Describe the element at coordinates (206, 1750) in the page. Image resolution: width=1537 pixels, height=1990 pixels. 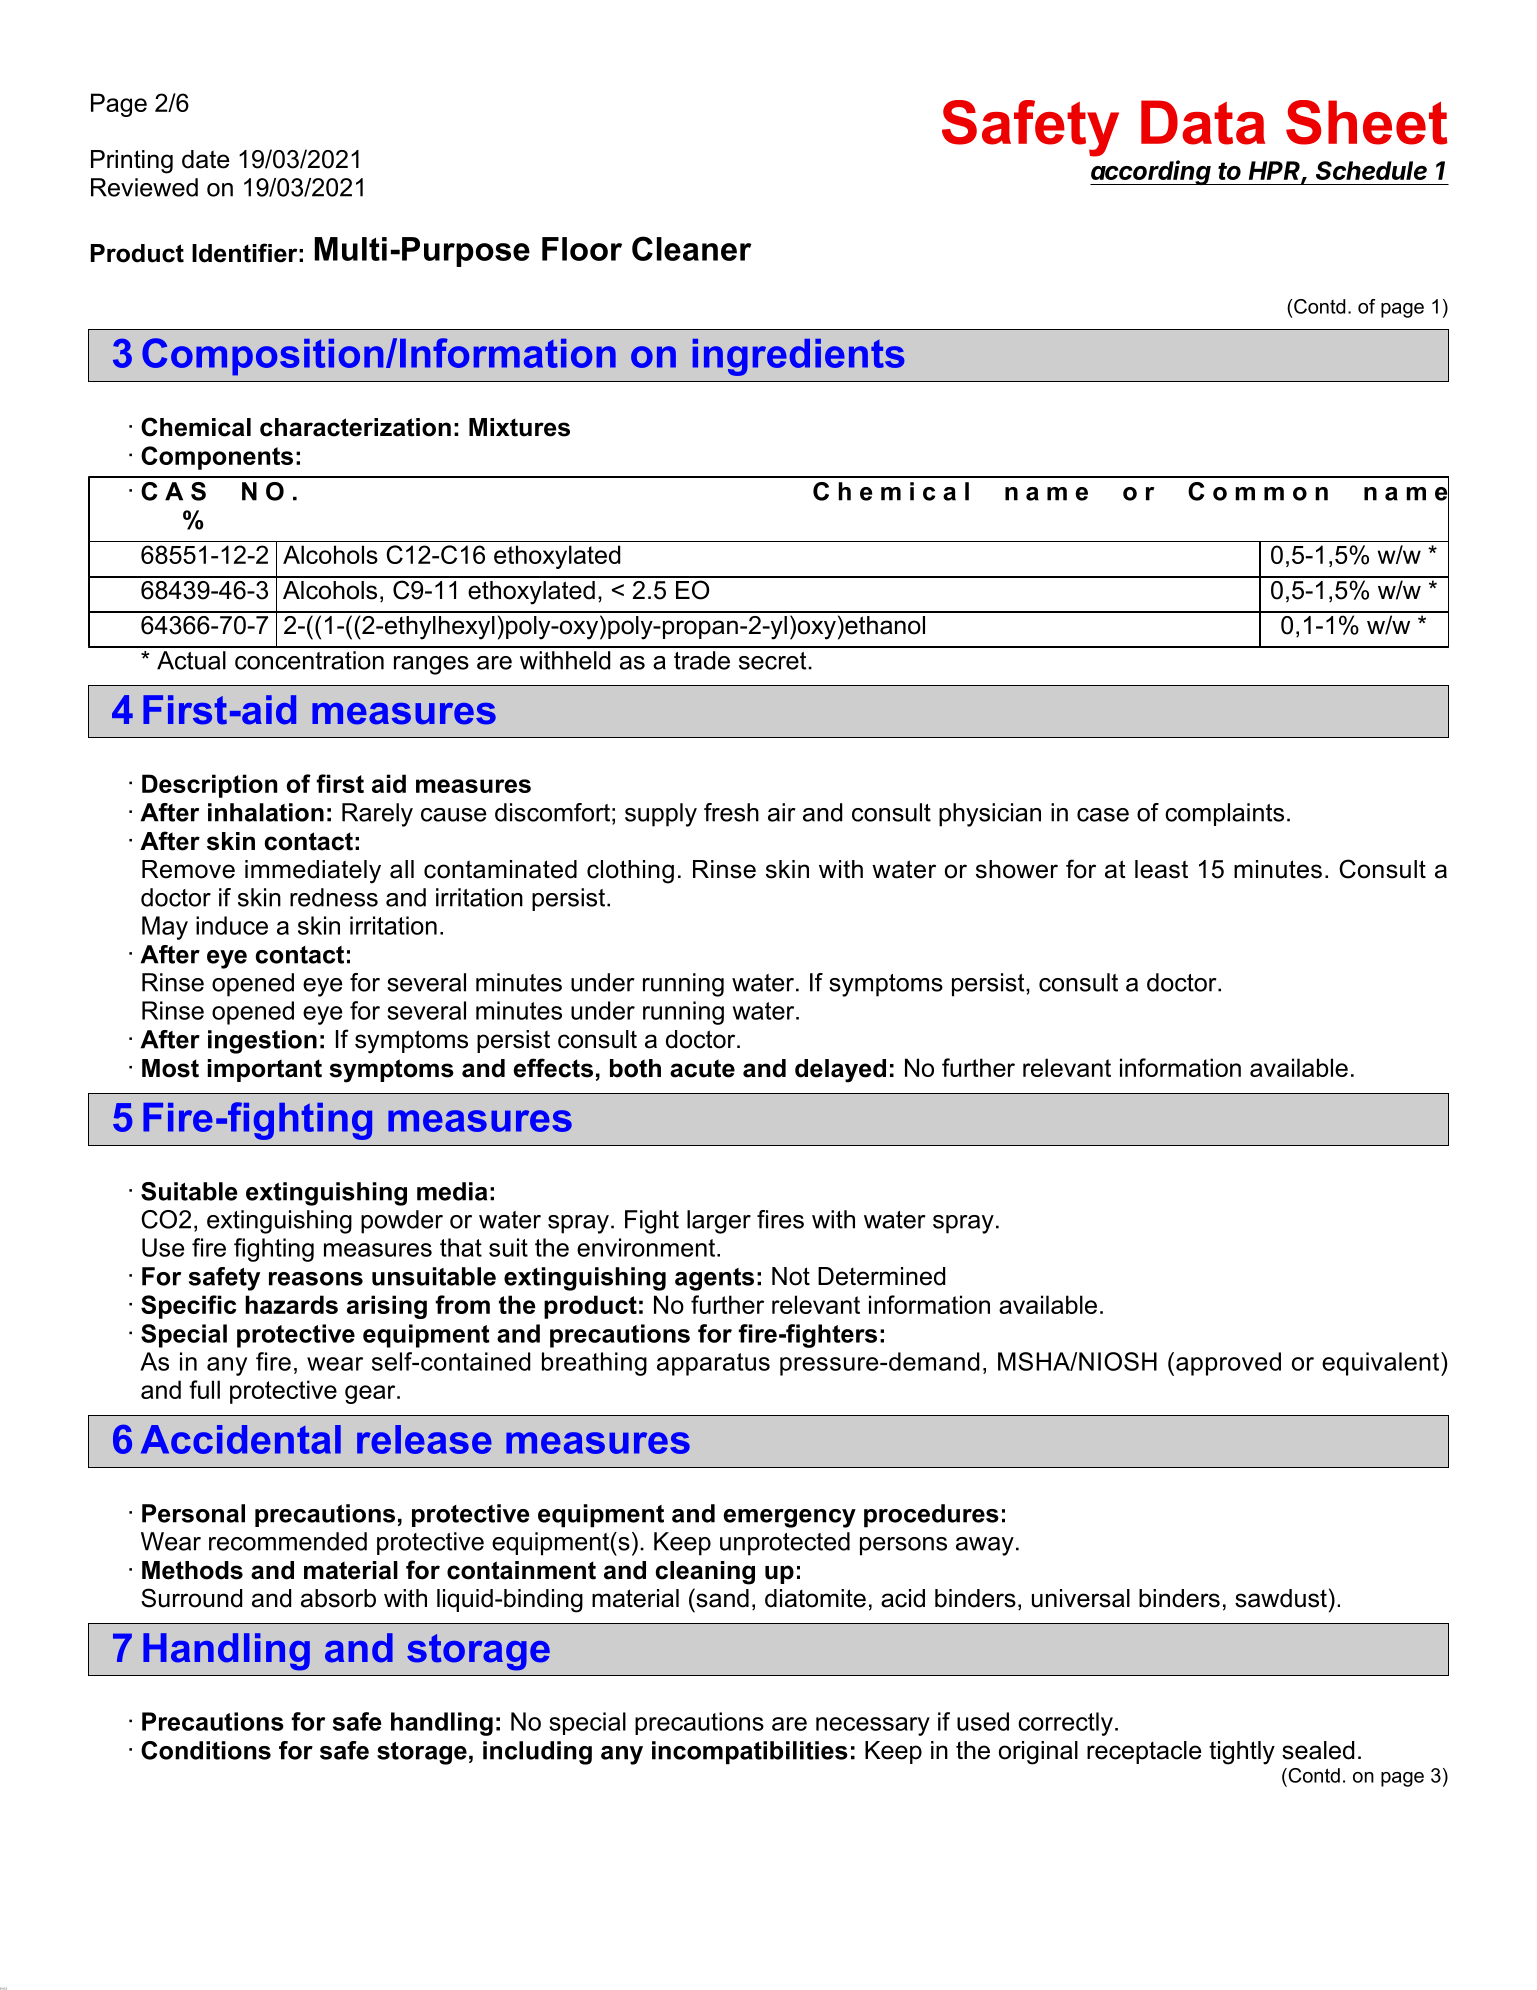
I see `Conditions` at that location.
